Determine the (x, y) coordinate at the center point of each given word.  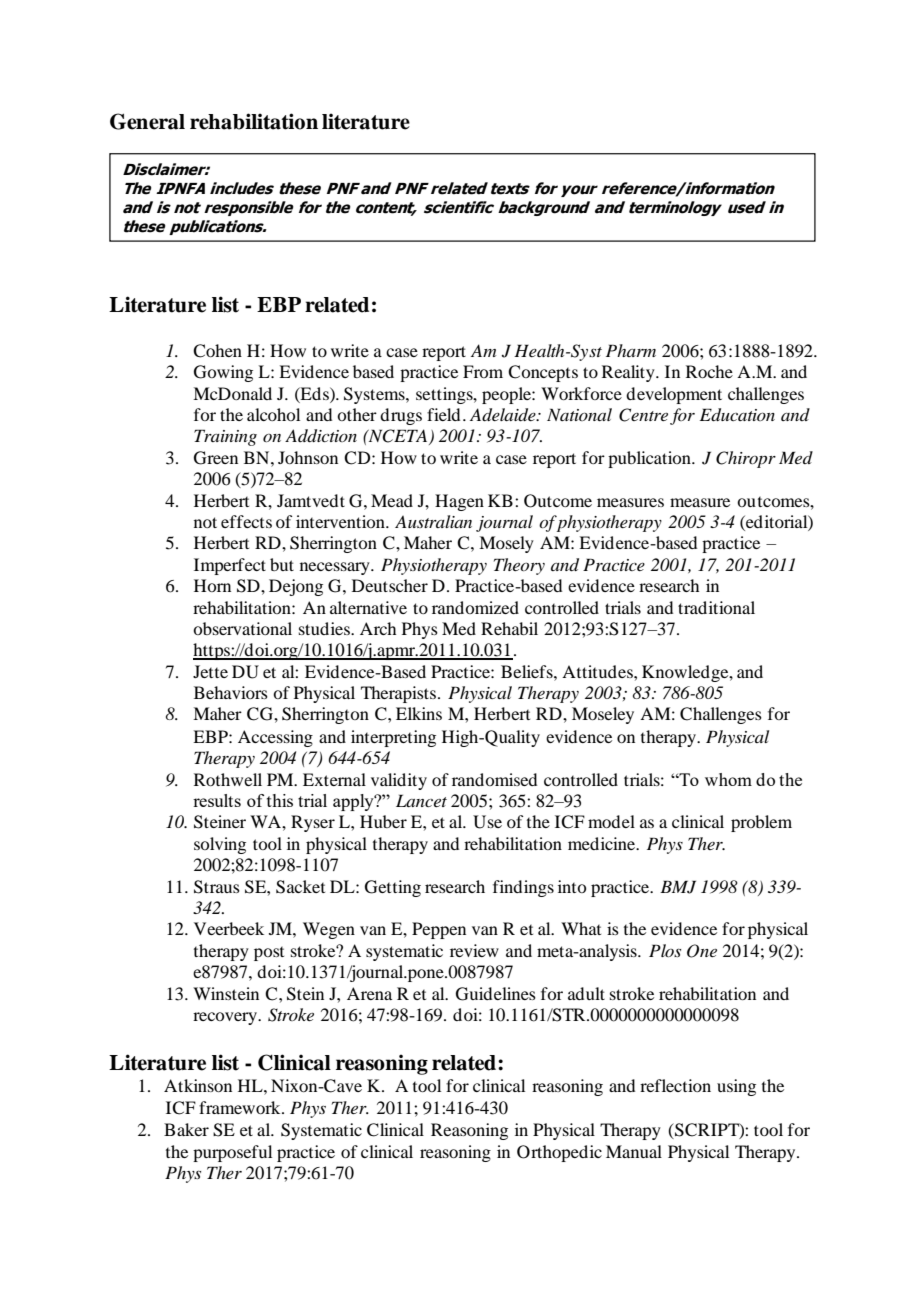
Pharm (631, 350)
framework (241, 1107)
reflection (675, 1085)
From (483, 371)
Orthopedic (559, 1153)
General (147, 121)
